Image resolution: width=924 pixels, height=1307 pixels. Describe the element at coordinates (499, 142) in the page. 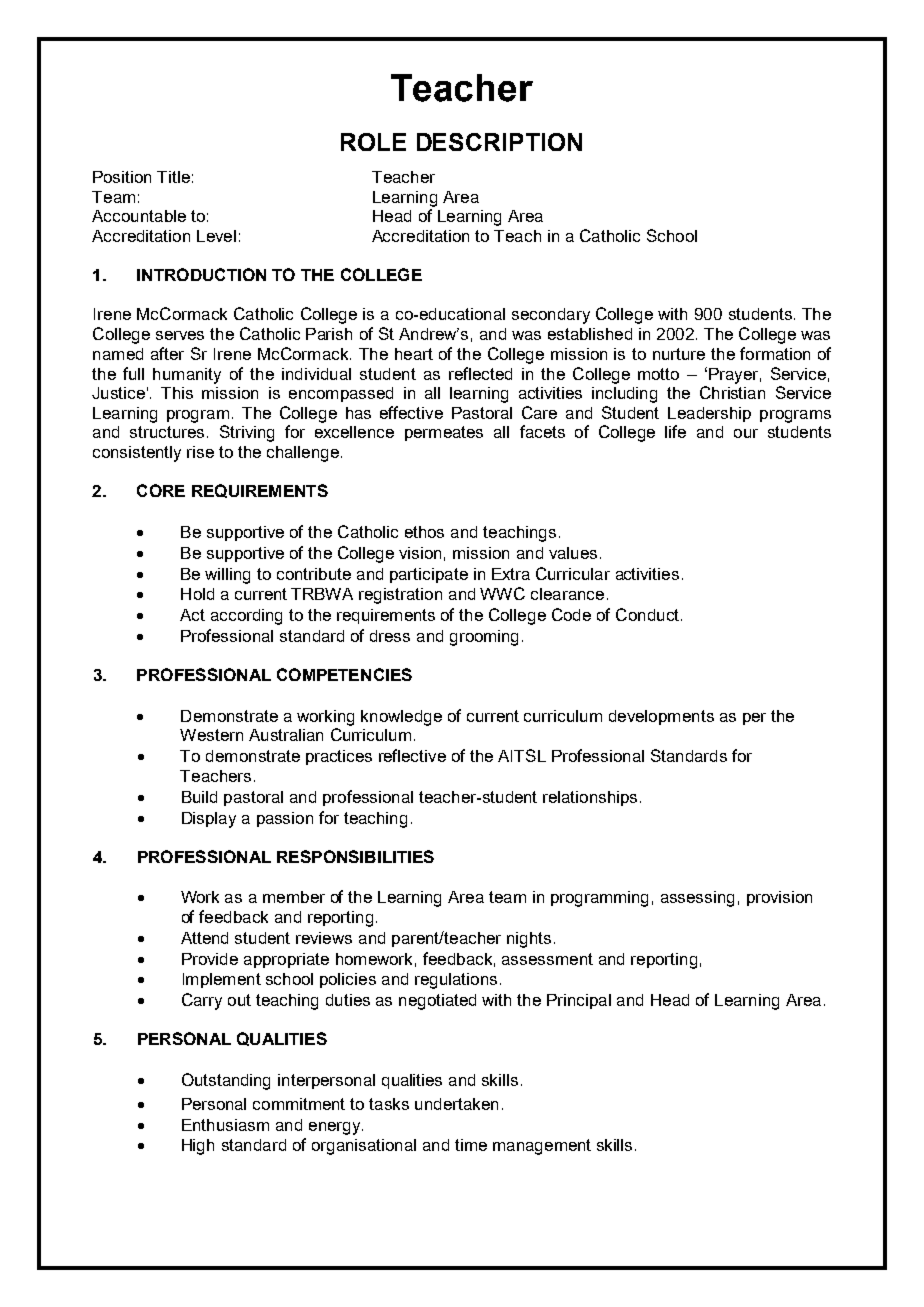

I see `DESCRIPTION` at that location.
